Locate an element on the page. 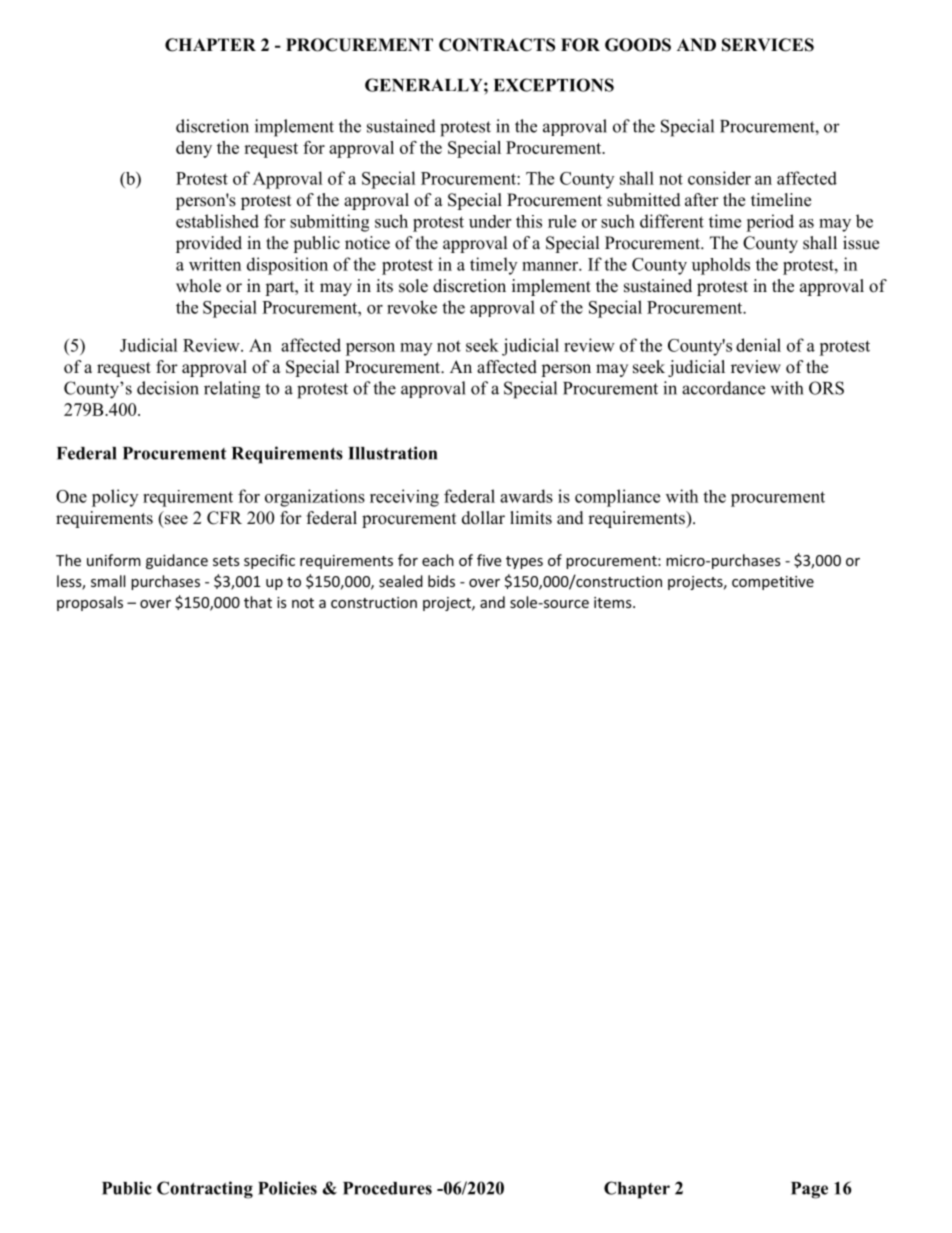  competitive is located at coordinates (773, 583).
